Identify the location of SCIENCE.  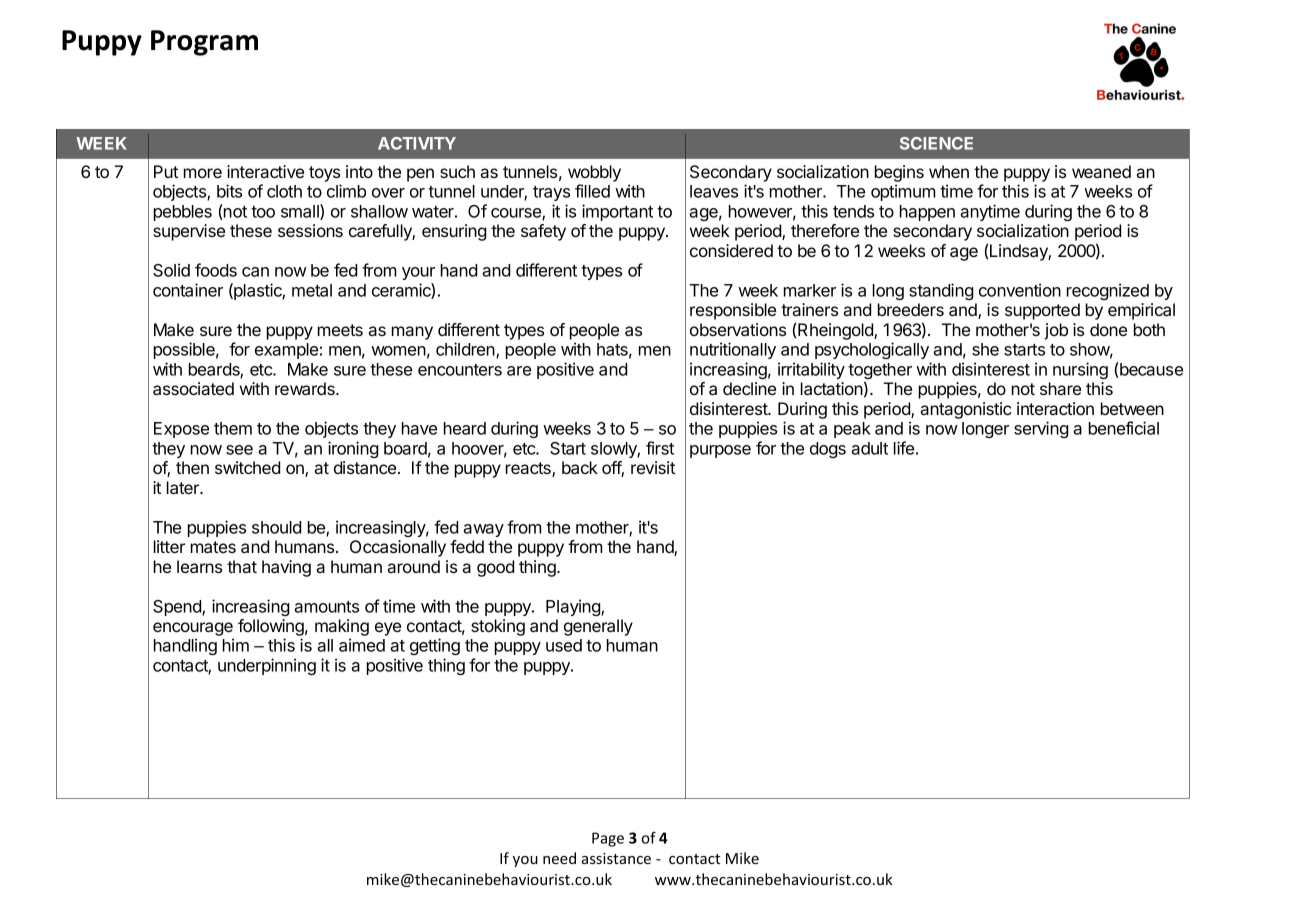
(936, 143).
